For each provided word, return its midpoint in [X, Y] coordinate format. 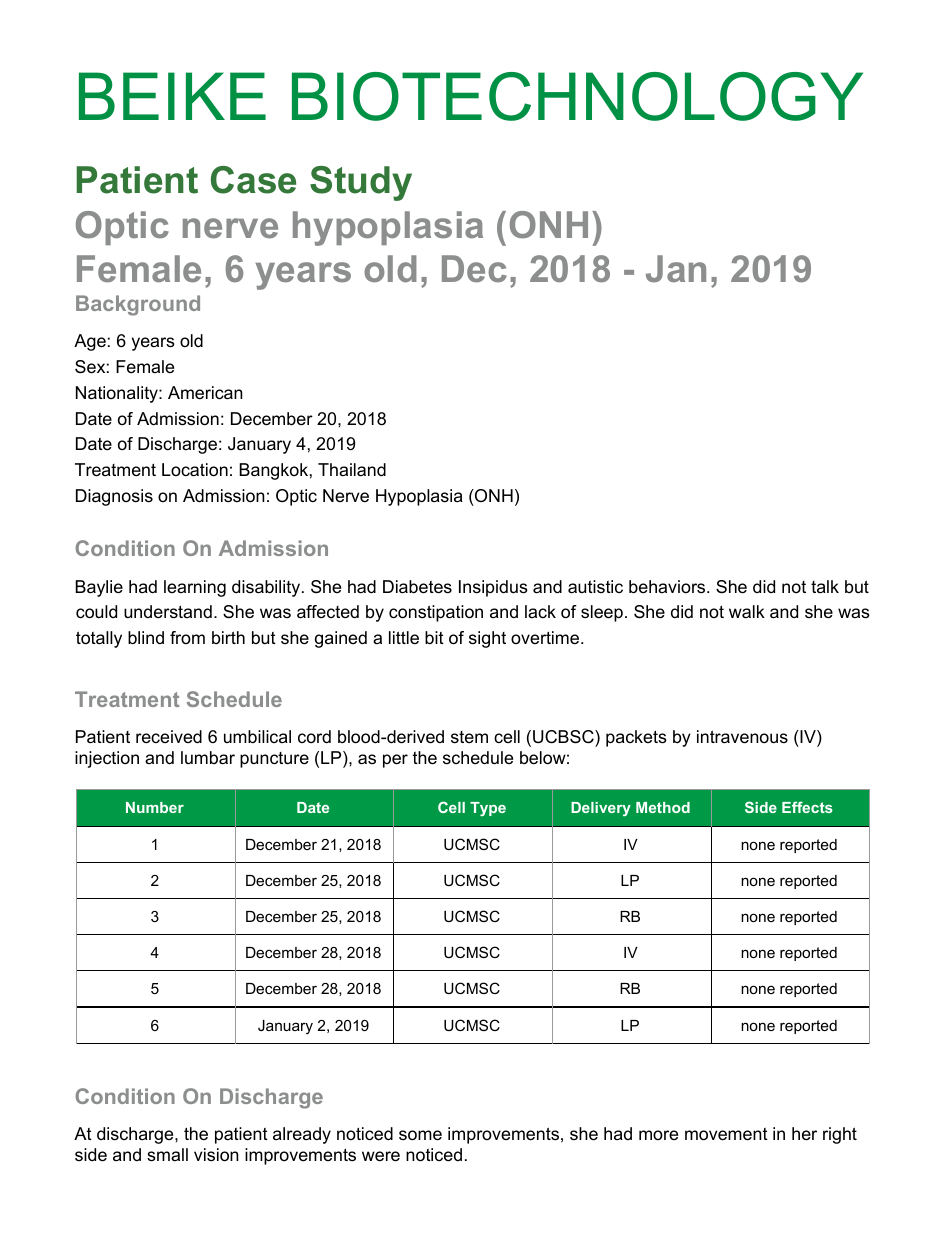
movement [726, 1134]
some [420, 1135]
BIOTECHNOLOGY [577, 96]
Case [253, 180]
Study [361, 183]
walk [747, 611]
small [167, 1155]
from [187, 637]
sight [487, 639]
